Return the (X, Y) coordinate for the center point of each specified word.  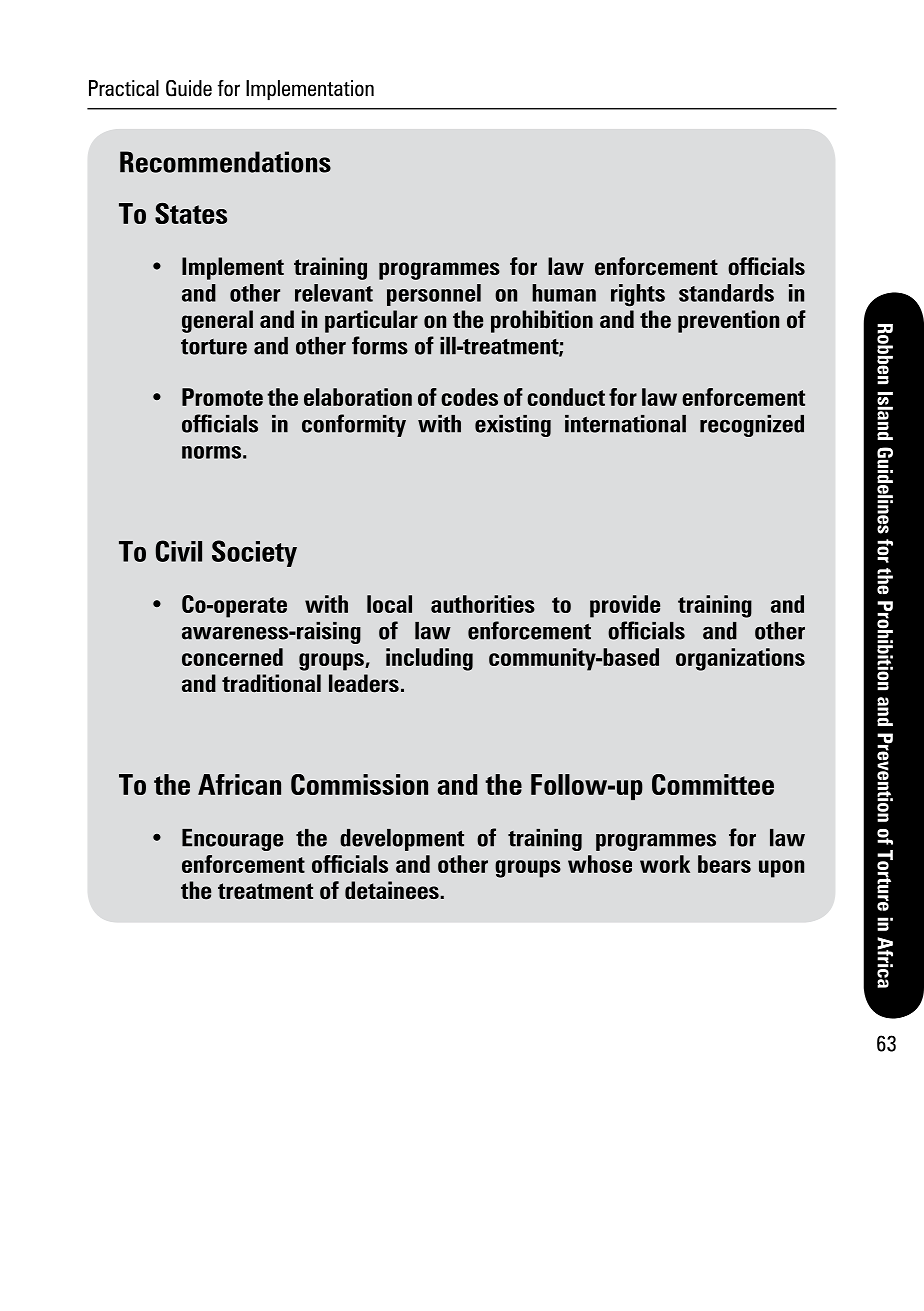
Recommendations (225, 162)
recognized (752, 426)
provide (625, 606)
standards (726, 293)
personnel (434, 295)
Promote (222, 397)
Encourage (232, 840)
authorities (483, 604)
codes (469, 397)
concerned (232, 657)
